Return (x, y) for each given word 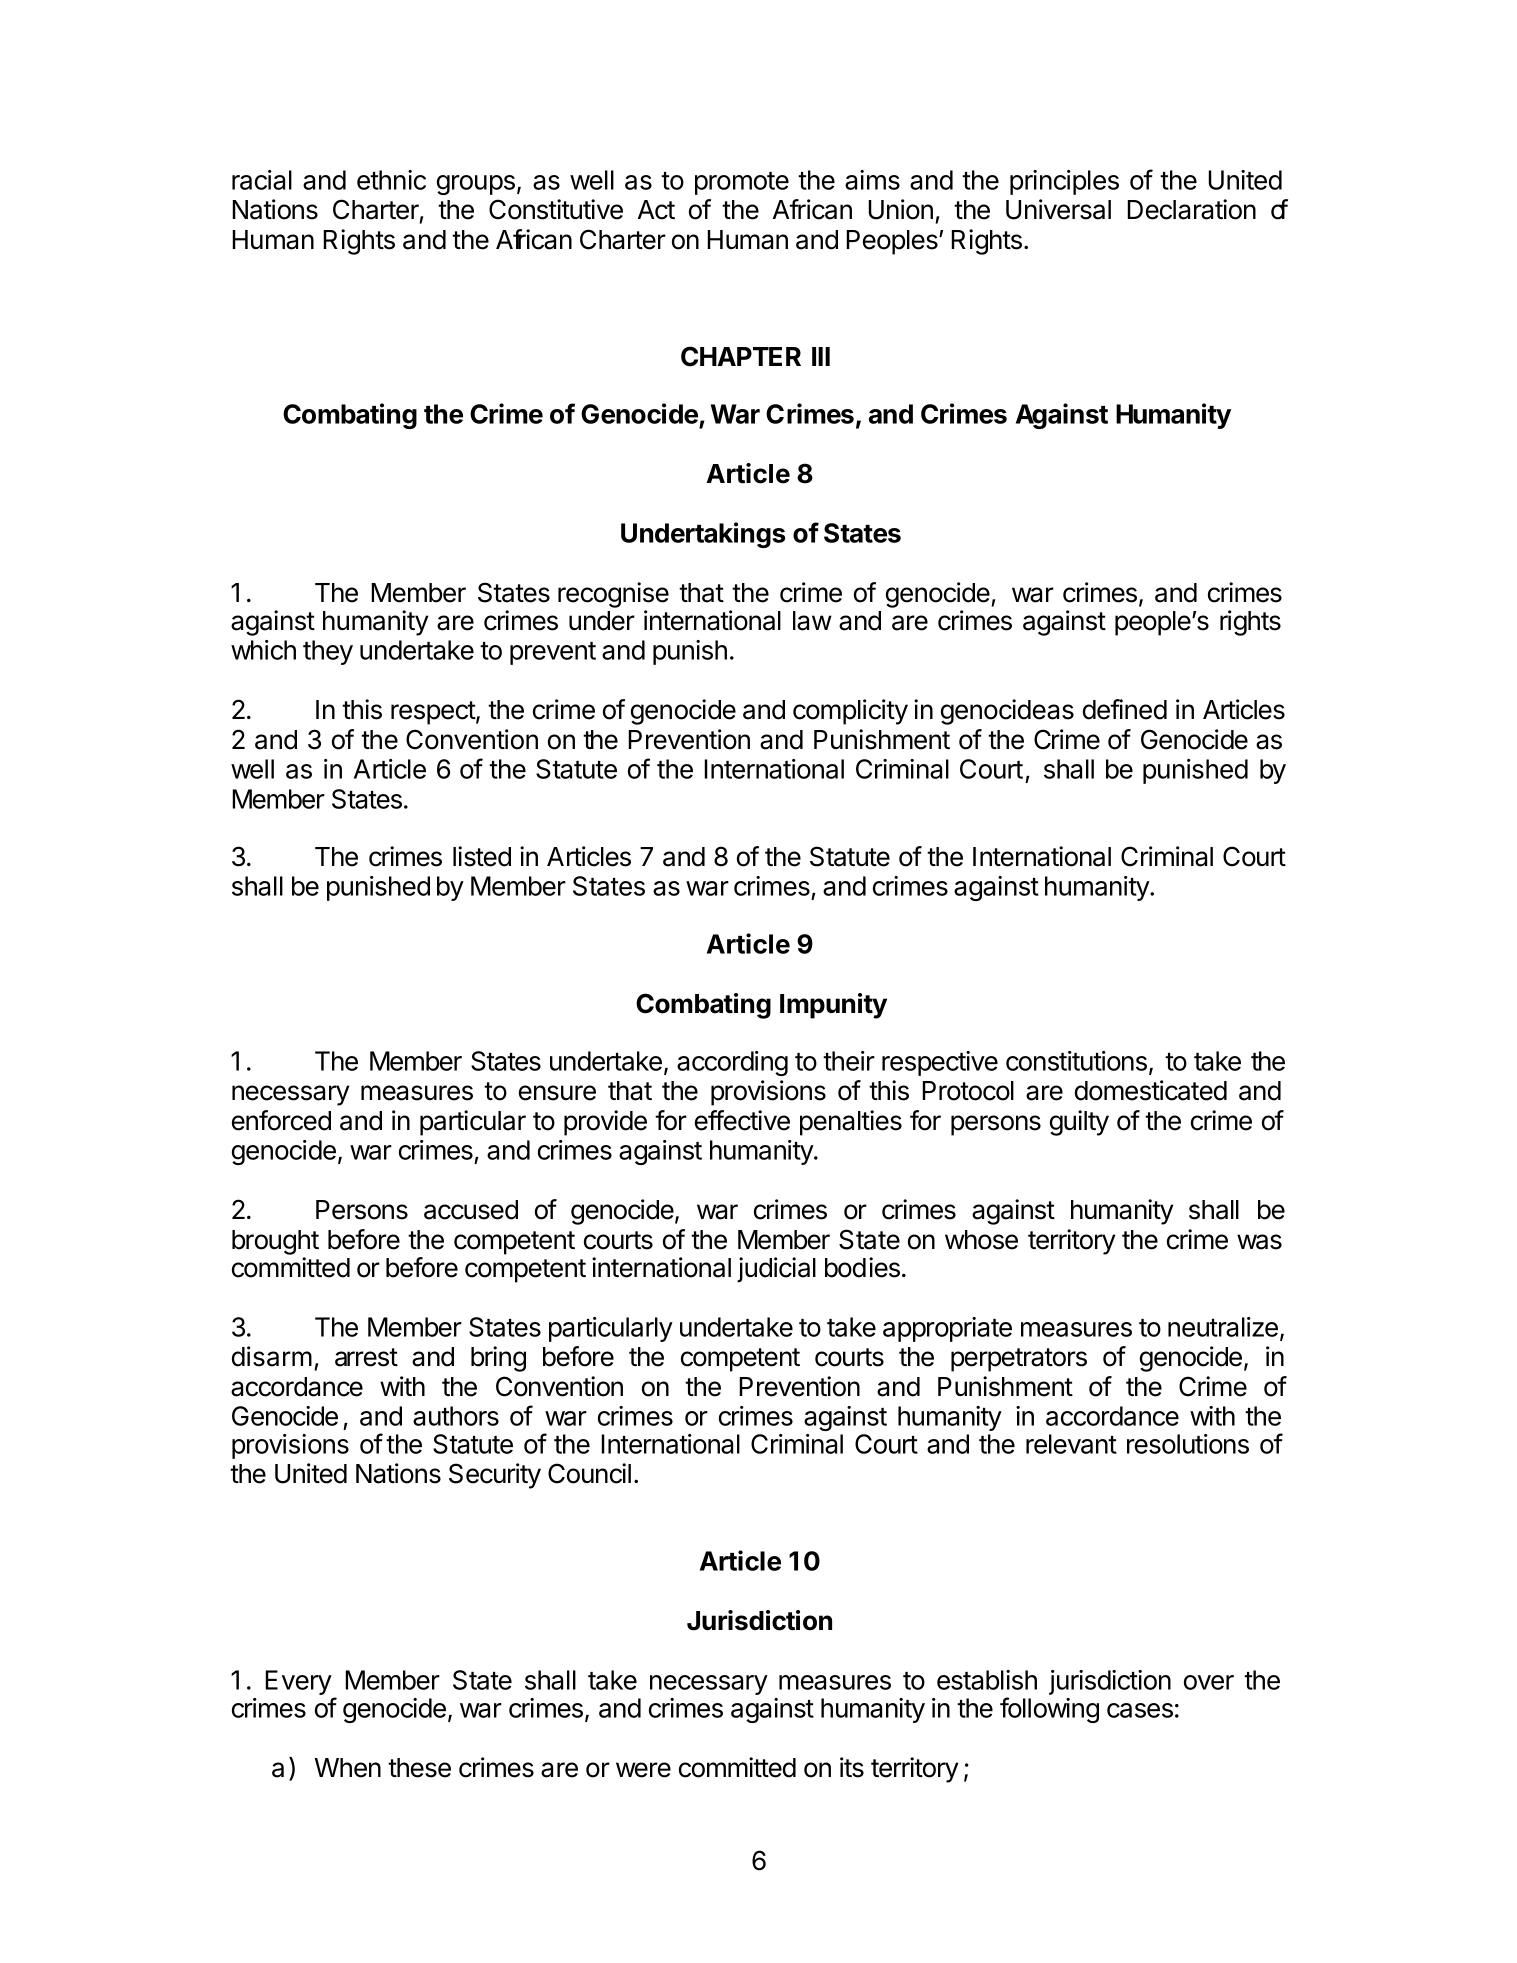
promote (742, 183)
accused (471, 1210)
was (1259, 1242)
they (328, 652)
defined (1125, 709)
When (347, 1768)
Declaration (1191, 209)
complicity (850, 712)
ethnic (391, 180)
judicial (776, 1270)
